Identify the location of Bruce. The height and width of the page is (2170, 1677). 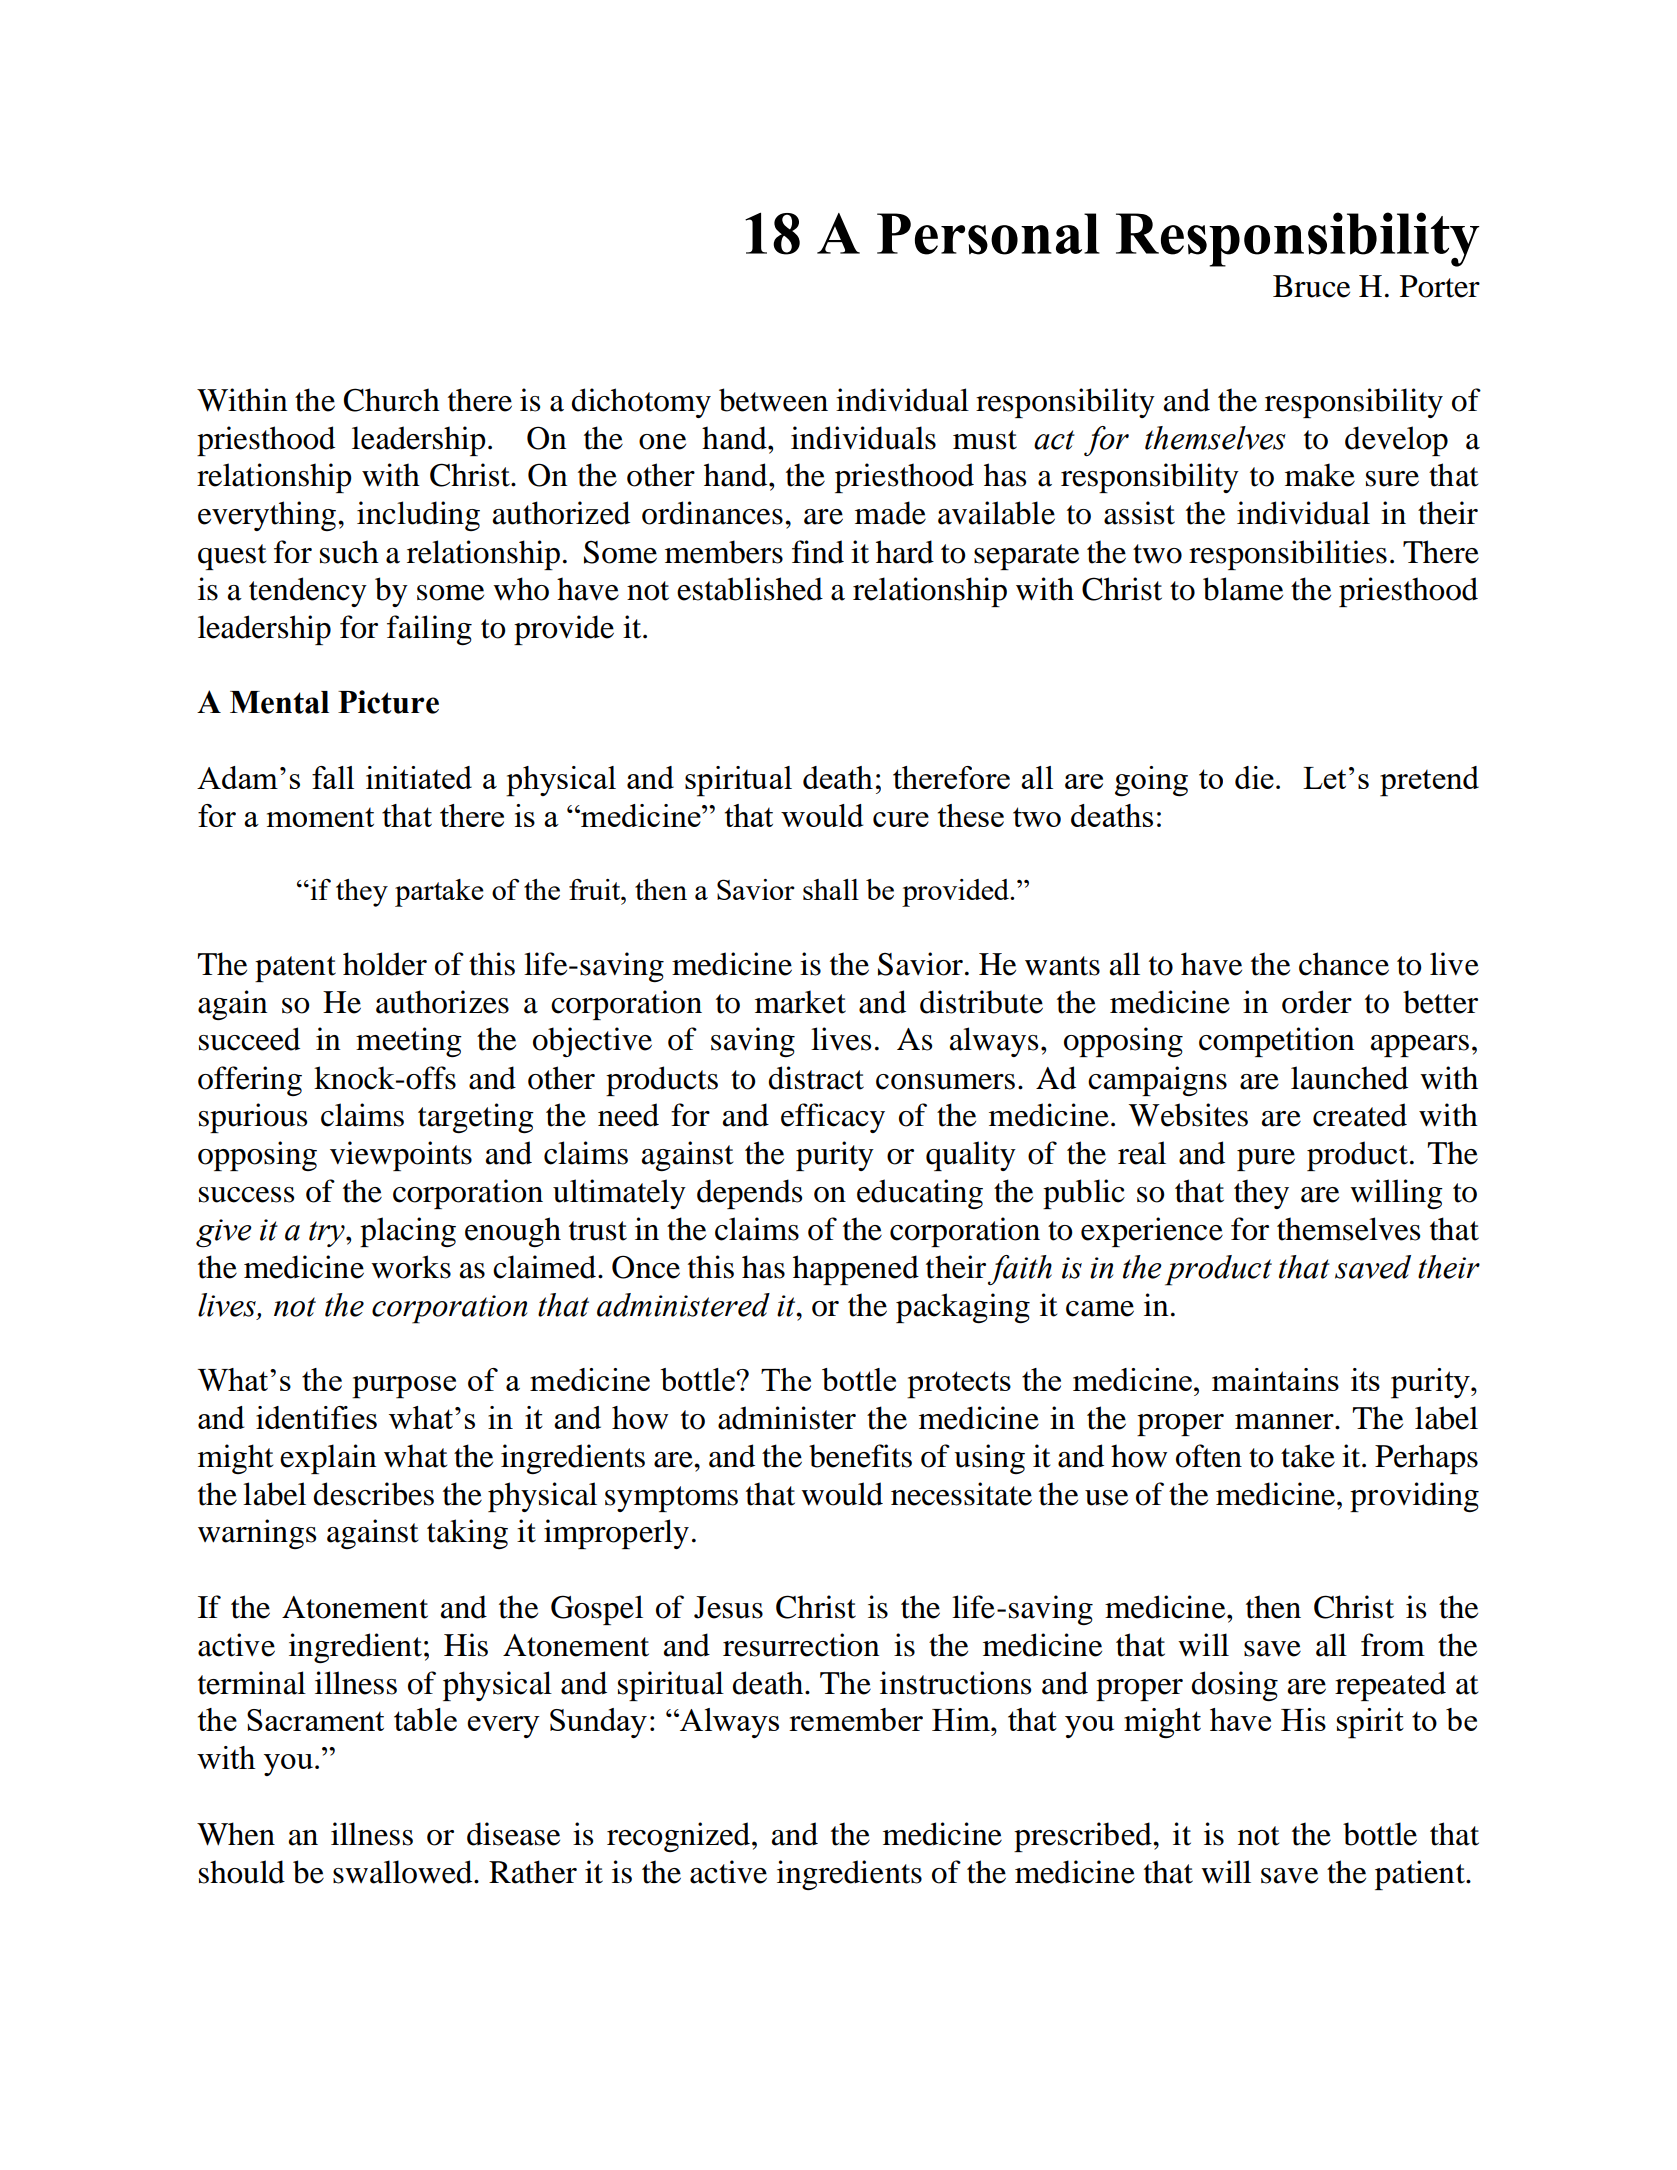
(1311, 286).
